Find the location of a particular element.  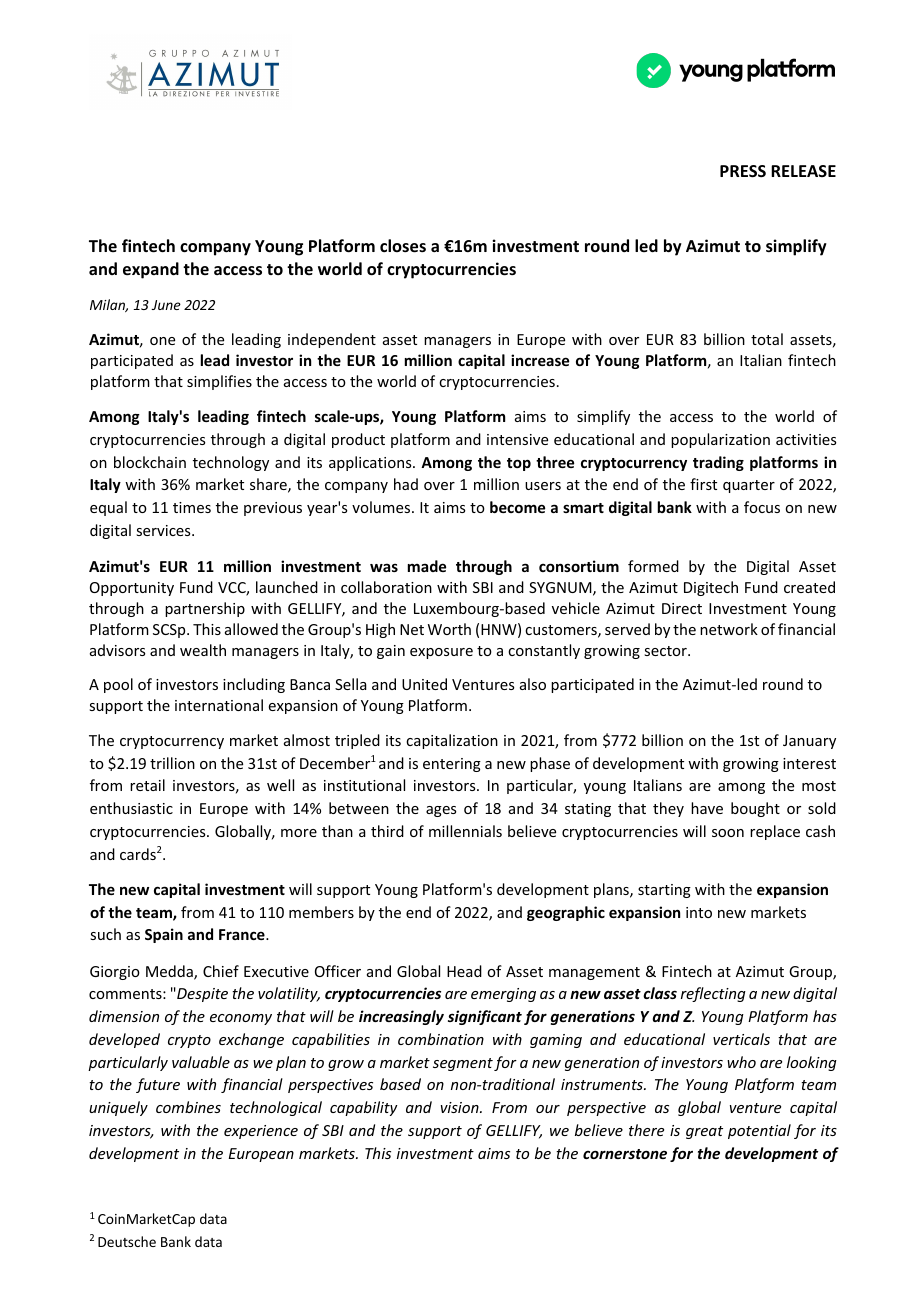

services is located at coordinates (164, 530).
